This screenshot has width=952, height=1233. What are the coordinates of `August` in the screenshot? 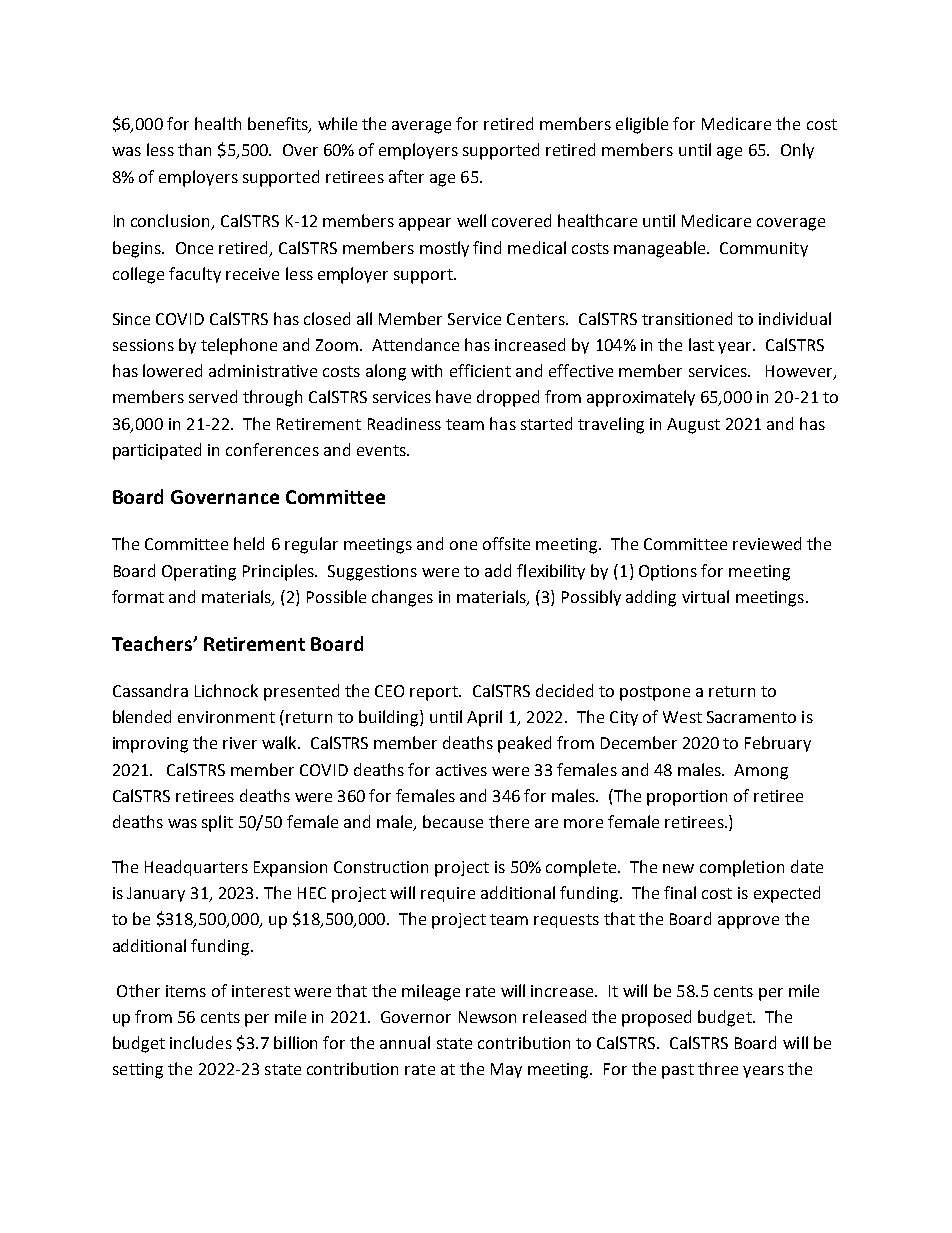 It's located at (693, 426).
